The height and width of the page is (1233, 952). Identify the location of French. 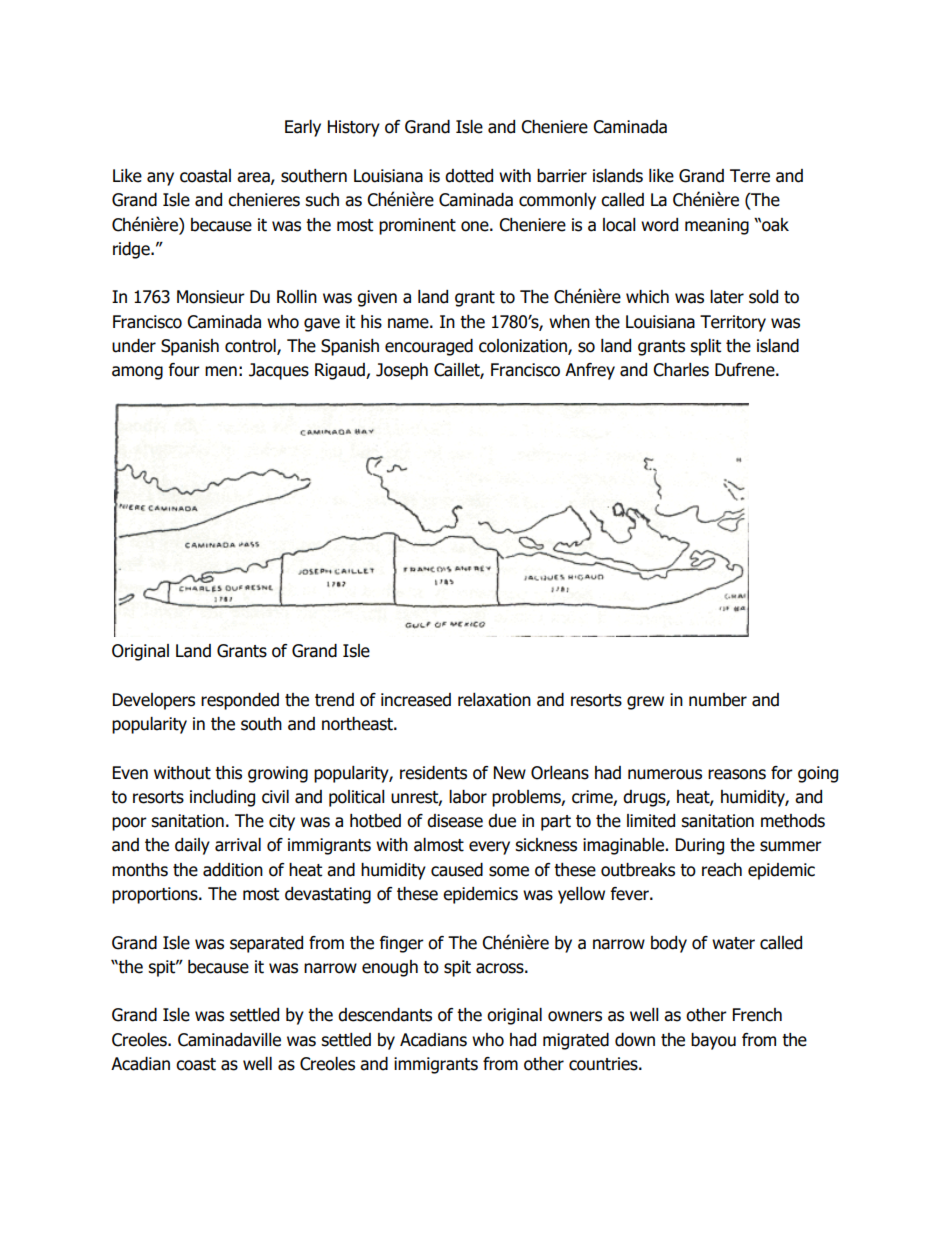
(757, 1015).
